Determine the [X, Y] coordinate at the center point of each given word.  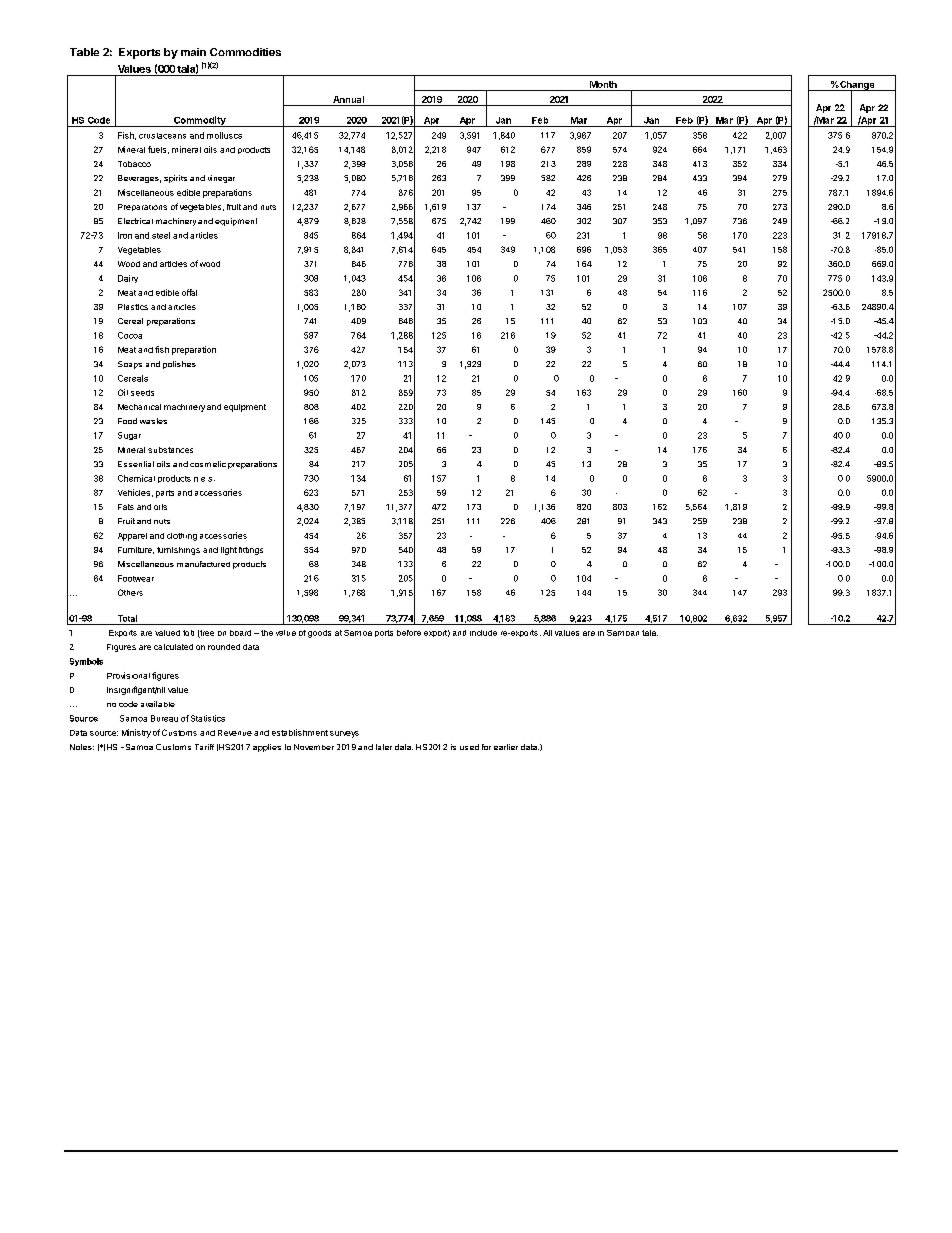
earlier [506, 747]
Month [603, 84]
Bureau [164, 718]
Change [857, 86]
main [193, 52]
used [469, 747]
